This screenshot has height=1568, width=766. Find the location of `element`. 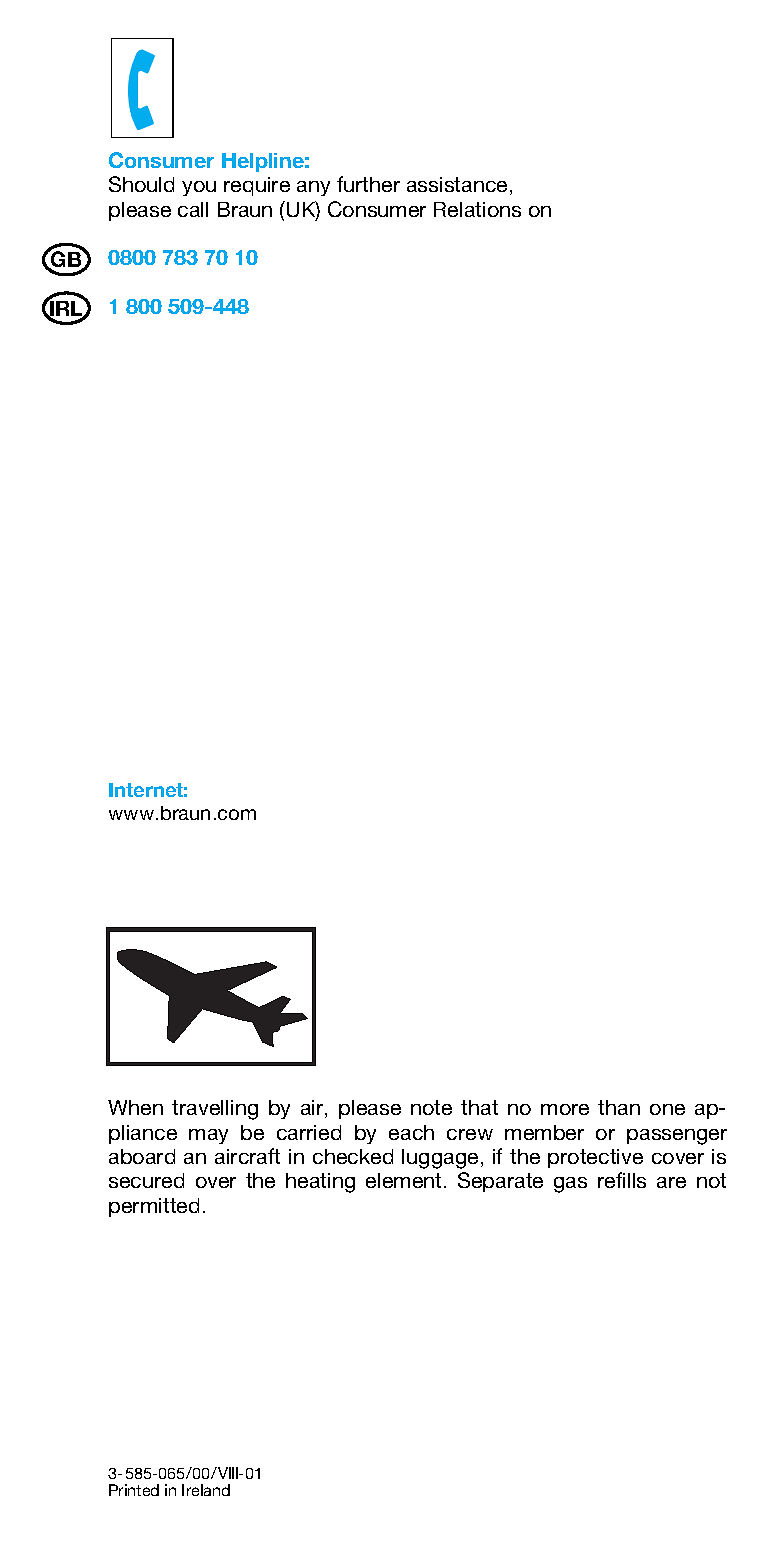

element is located at coordinates (403, 1180).
